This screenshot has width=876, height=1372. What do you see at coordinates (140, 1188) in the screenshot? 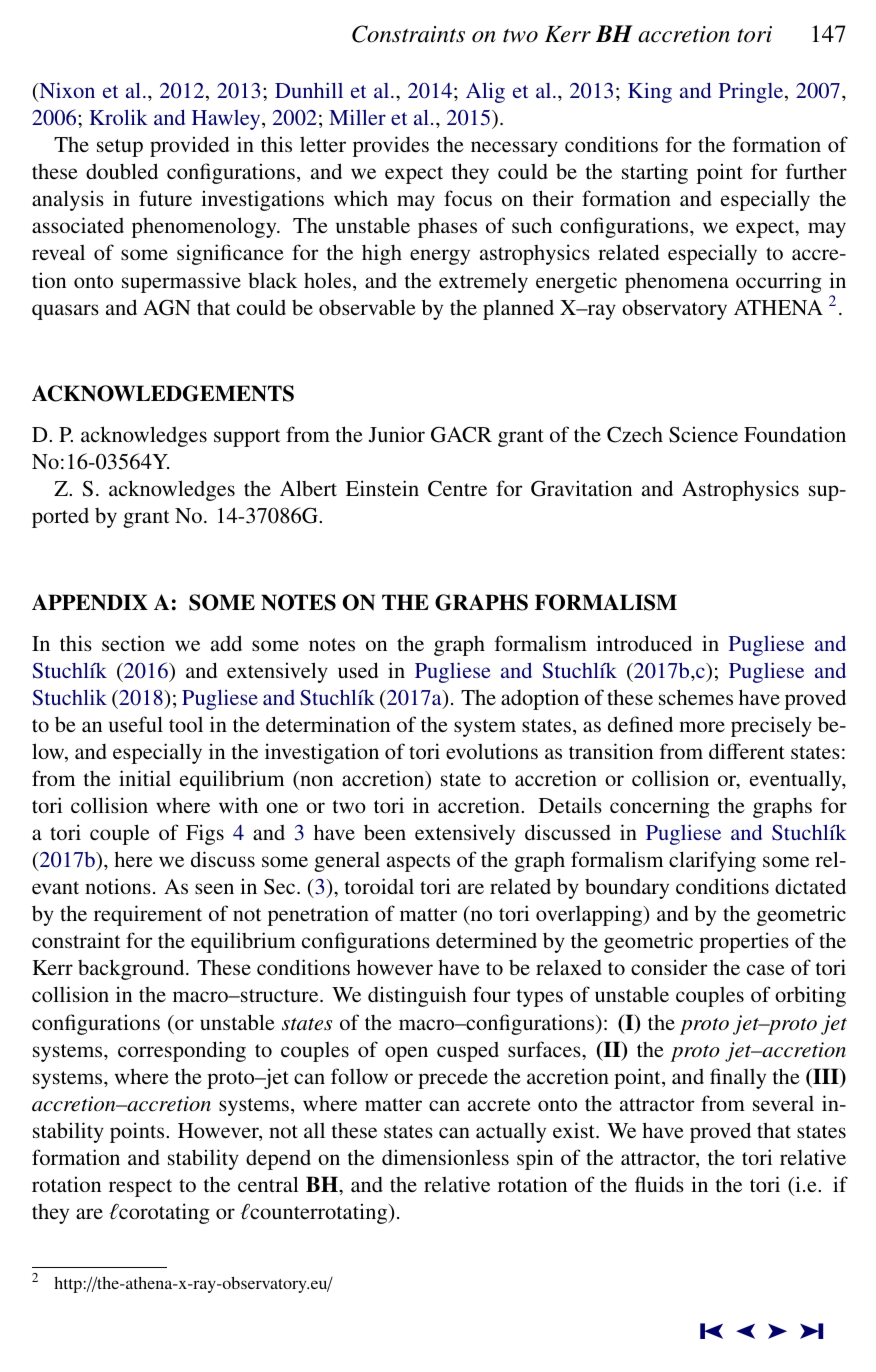
I see `respect` at bounding box center [140, 1188].
